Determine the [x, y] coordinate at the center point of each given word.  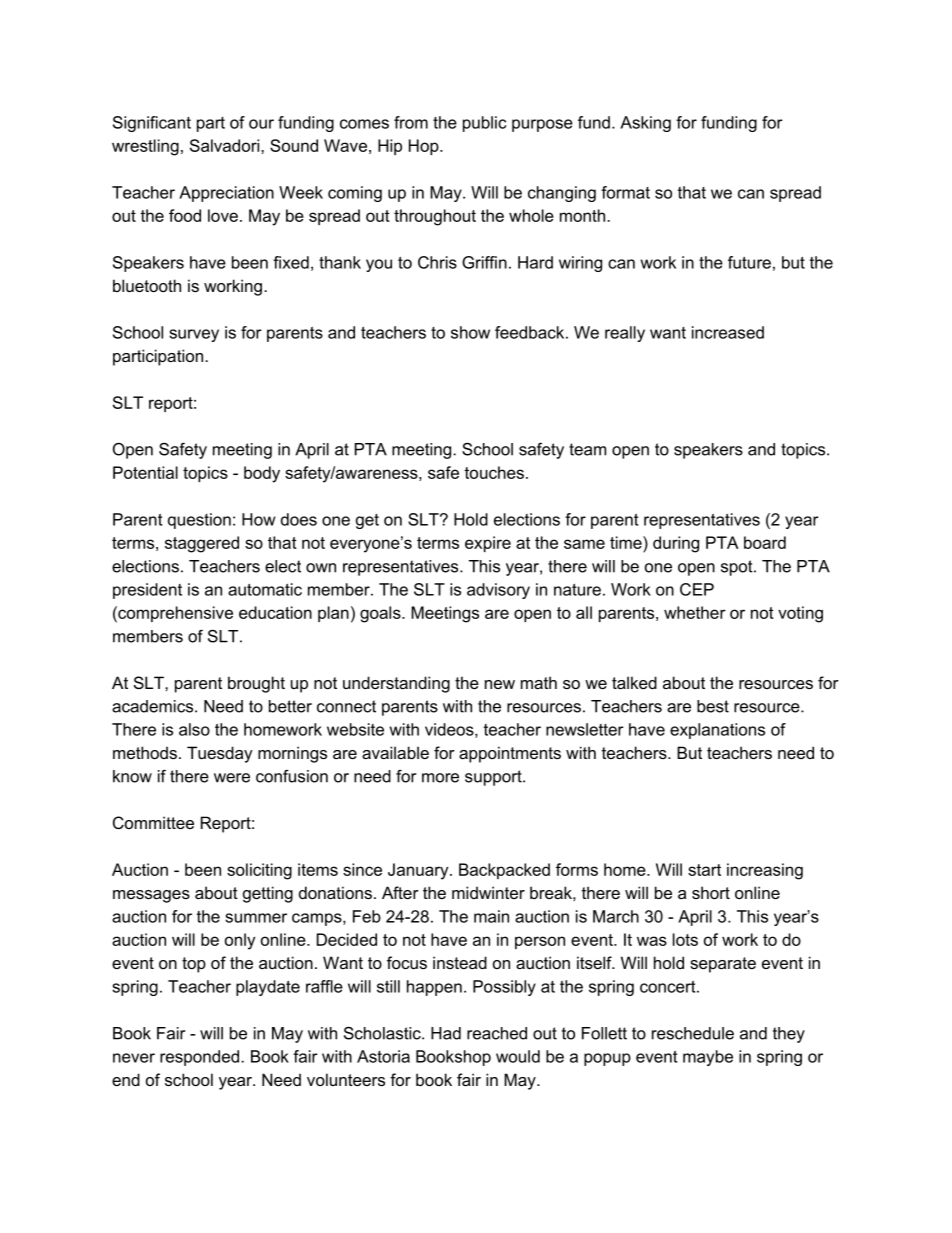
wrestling [145, 147]
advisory [498, 591]
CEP [697, 589]
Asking [645, 124]
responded [201, 1058]
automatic [265, 589]
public [484, 124]
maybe [708, 1058]
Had [446, 1033]
